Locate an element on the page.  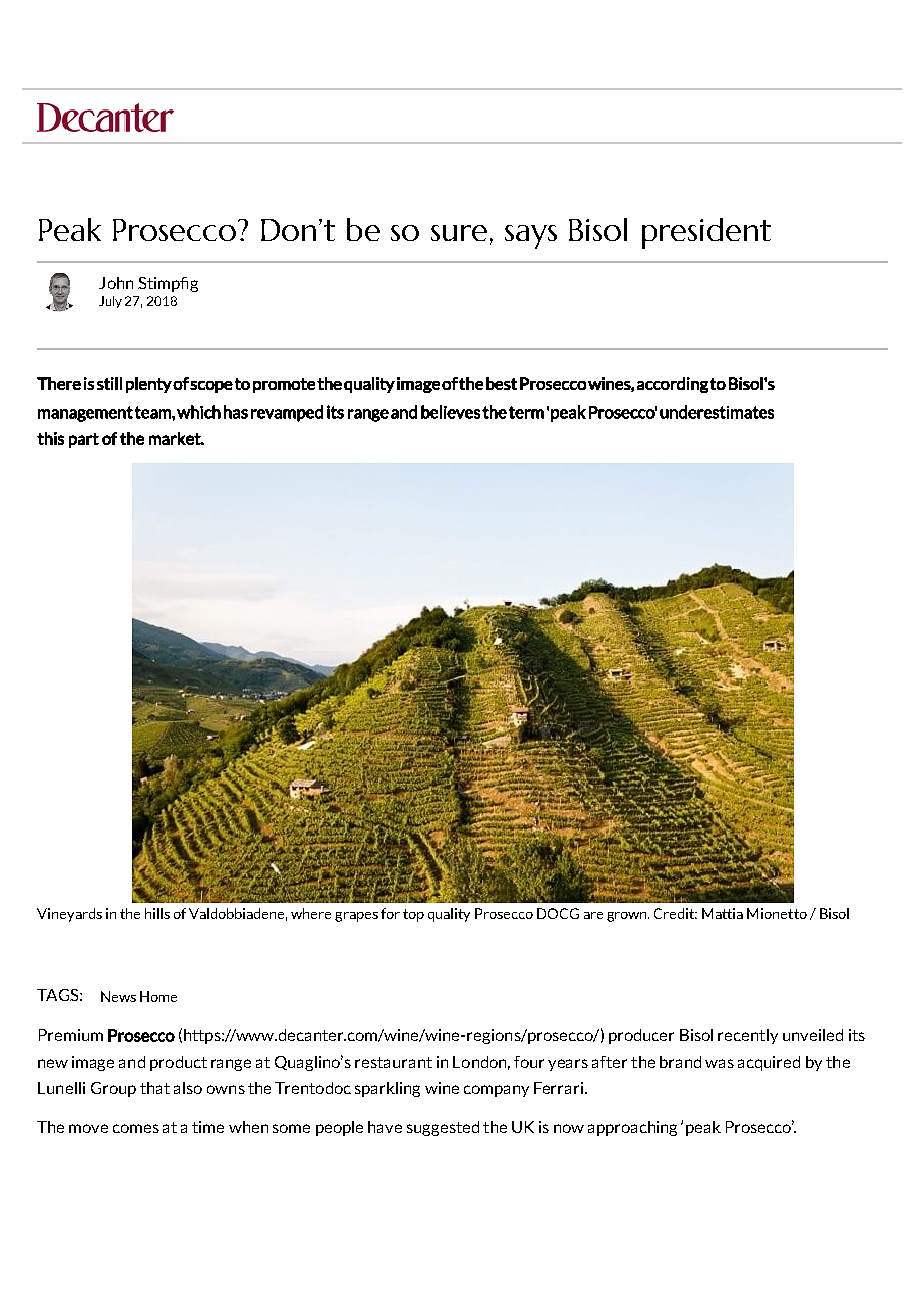
sure is located at coordinates (459, 233).
